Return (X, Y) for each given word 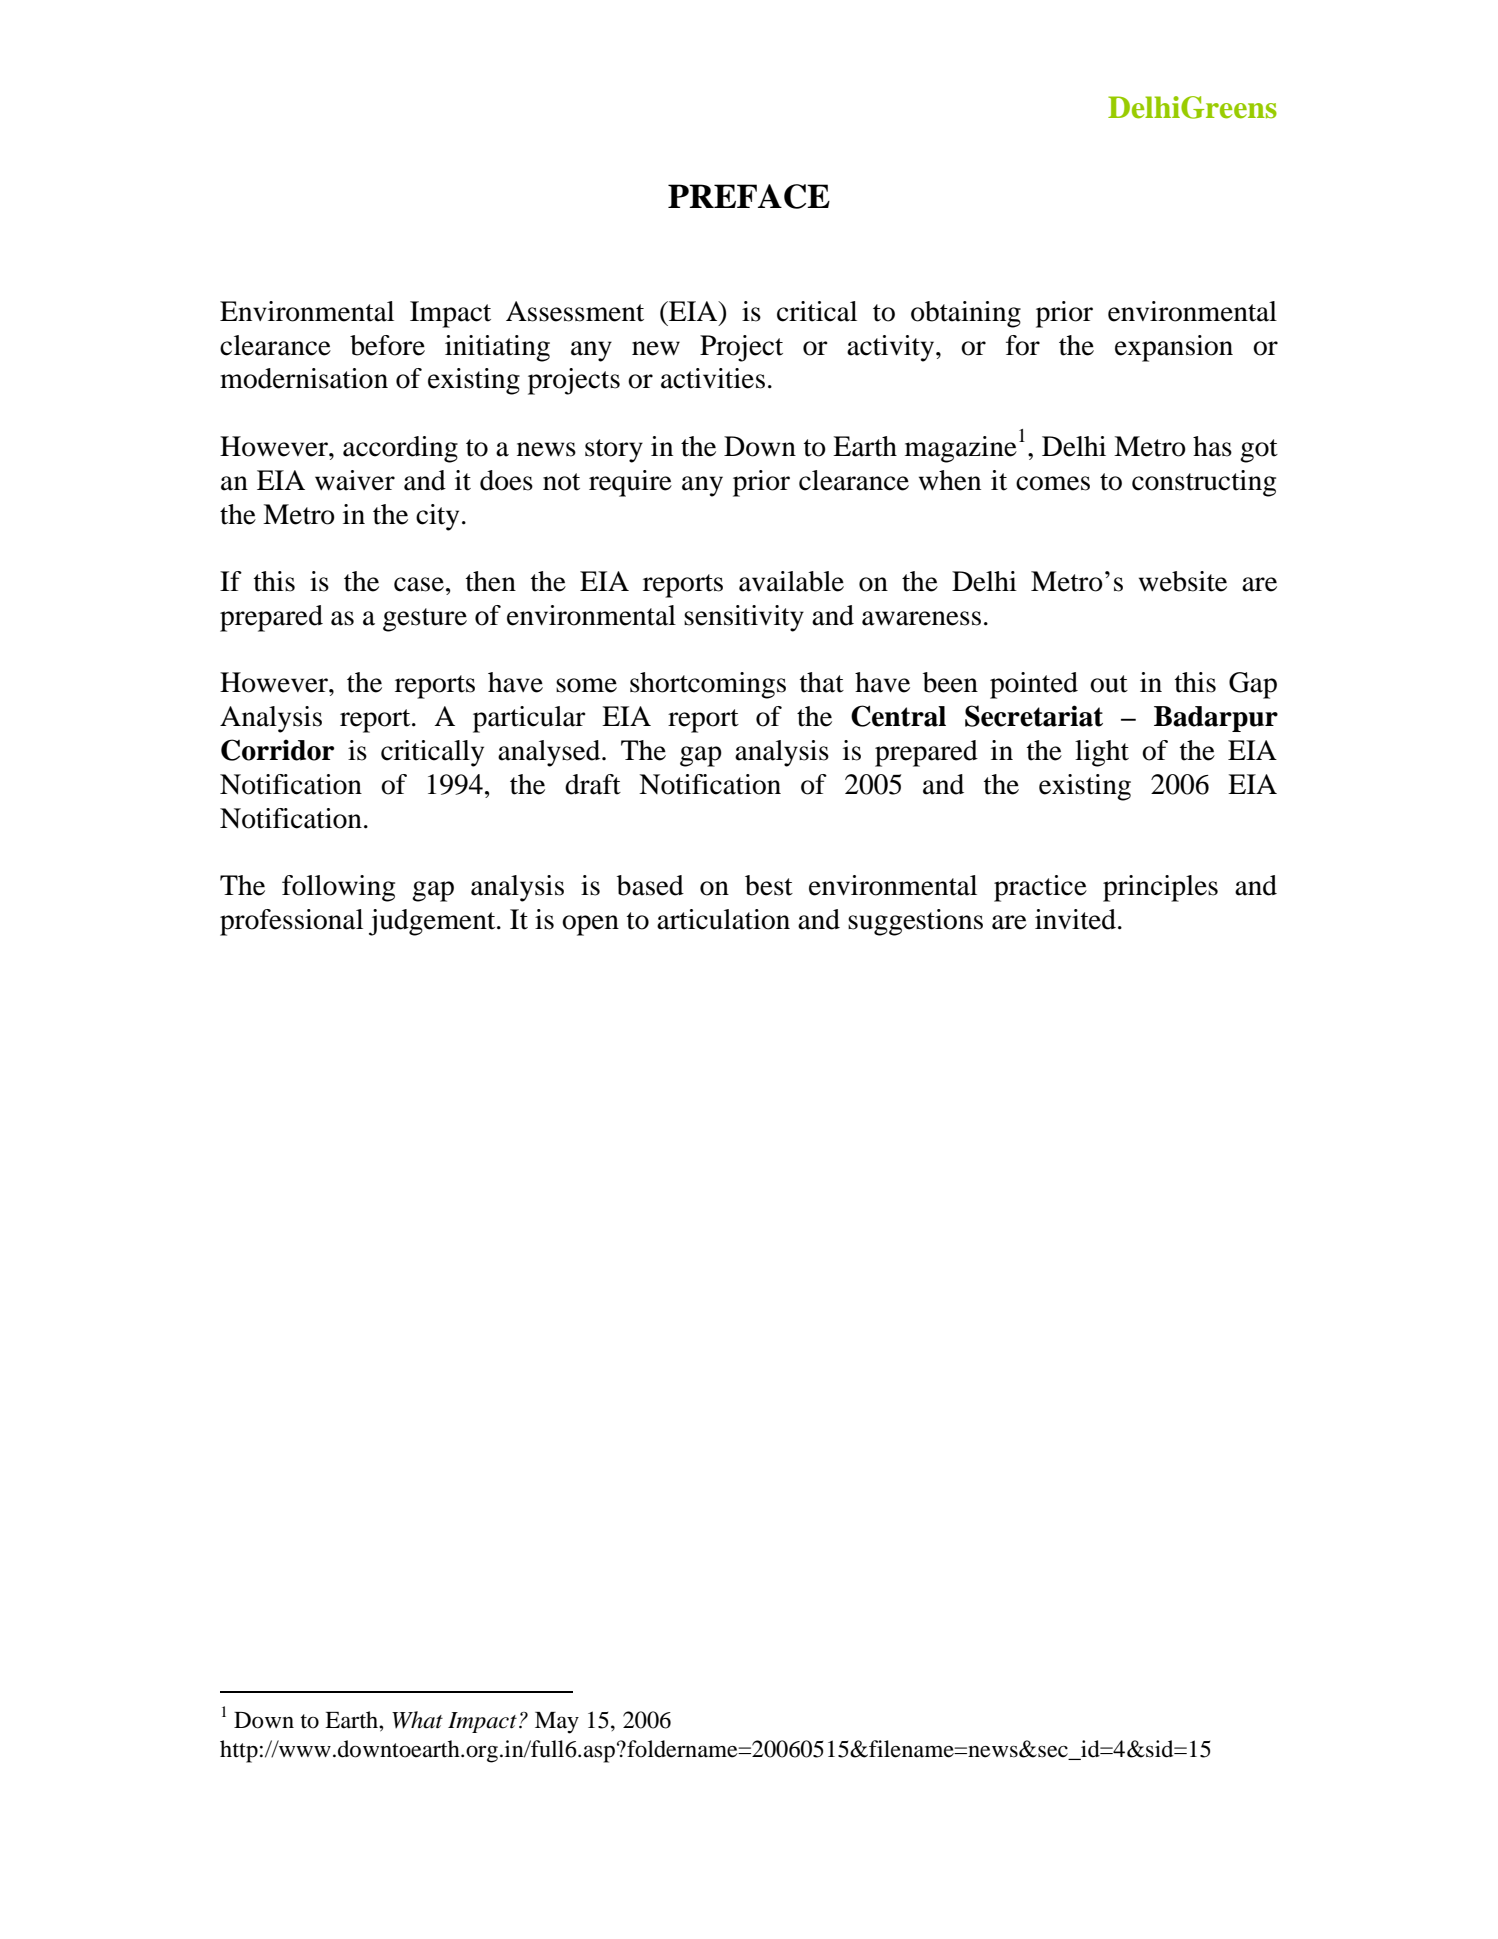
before (387, 345)
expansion (1174, 348)
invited (1075, 919)
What (417, 1720)
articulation (723, 919)
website (1183, 581)
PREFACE (749, 196)
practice (1040, 888)
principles (1160, 888)
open (590, 925)
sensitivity (744, 618)
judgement (433, 922)
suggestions (915, 922)
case (419, 584)
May (557, 1723)
